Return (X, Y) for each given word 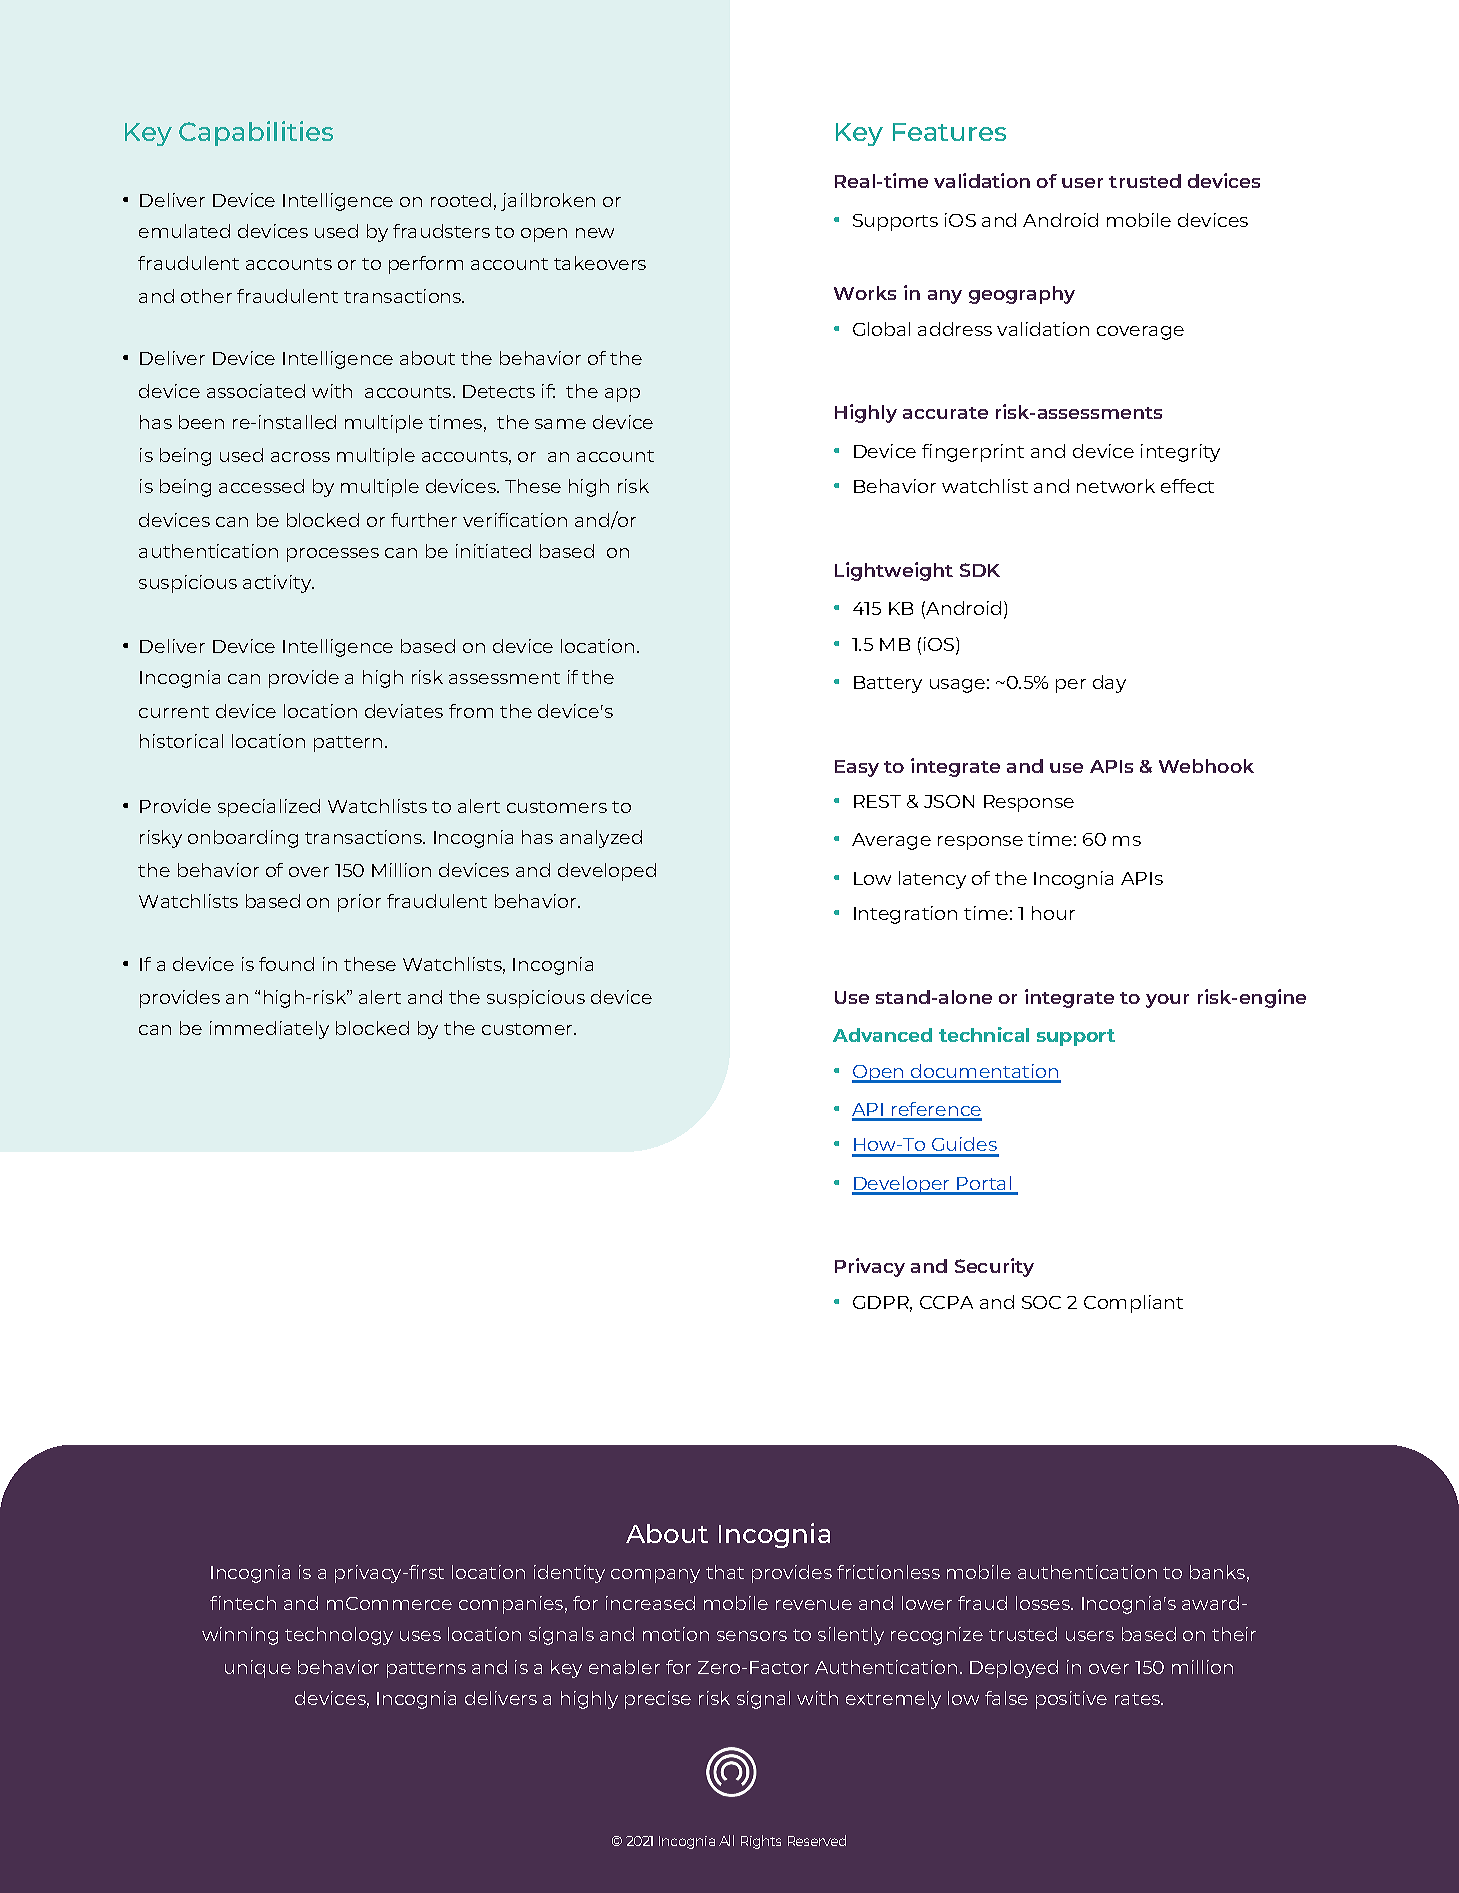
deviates (404, 711)
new (595, 233)
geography (1022, 295)
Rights (761, 1842)
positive (1071, 1700)
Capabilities (256, 133)
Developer (902, 1185)
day (1109, 684)
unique (258, 1669)
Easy (857, 768)
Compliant (1133, 1304)
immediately (269, 1030)
